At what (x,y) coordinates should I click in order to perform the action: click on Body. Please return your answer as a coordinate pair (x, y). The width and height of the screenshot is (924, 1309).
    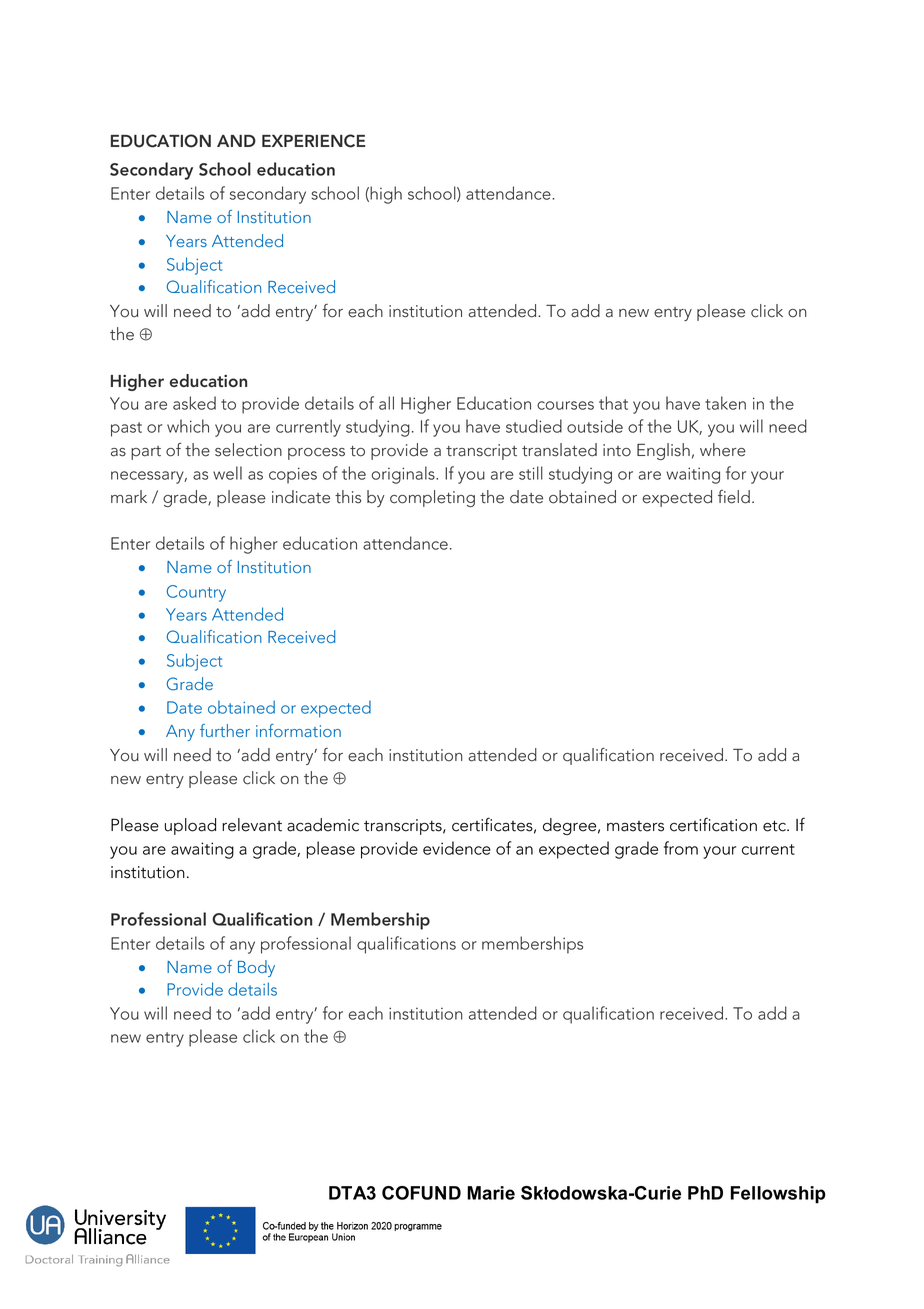
    Looking at the image, I should click on (256, 968).
